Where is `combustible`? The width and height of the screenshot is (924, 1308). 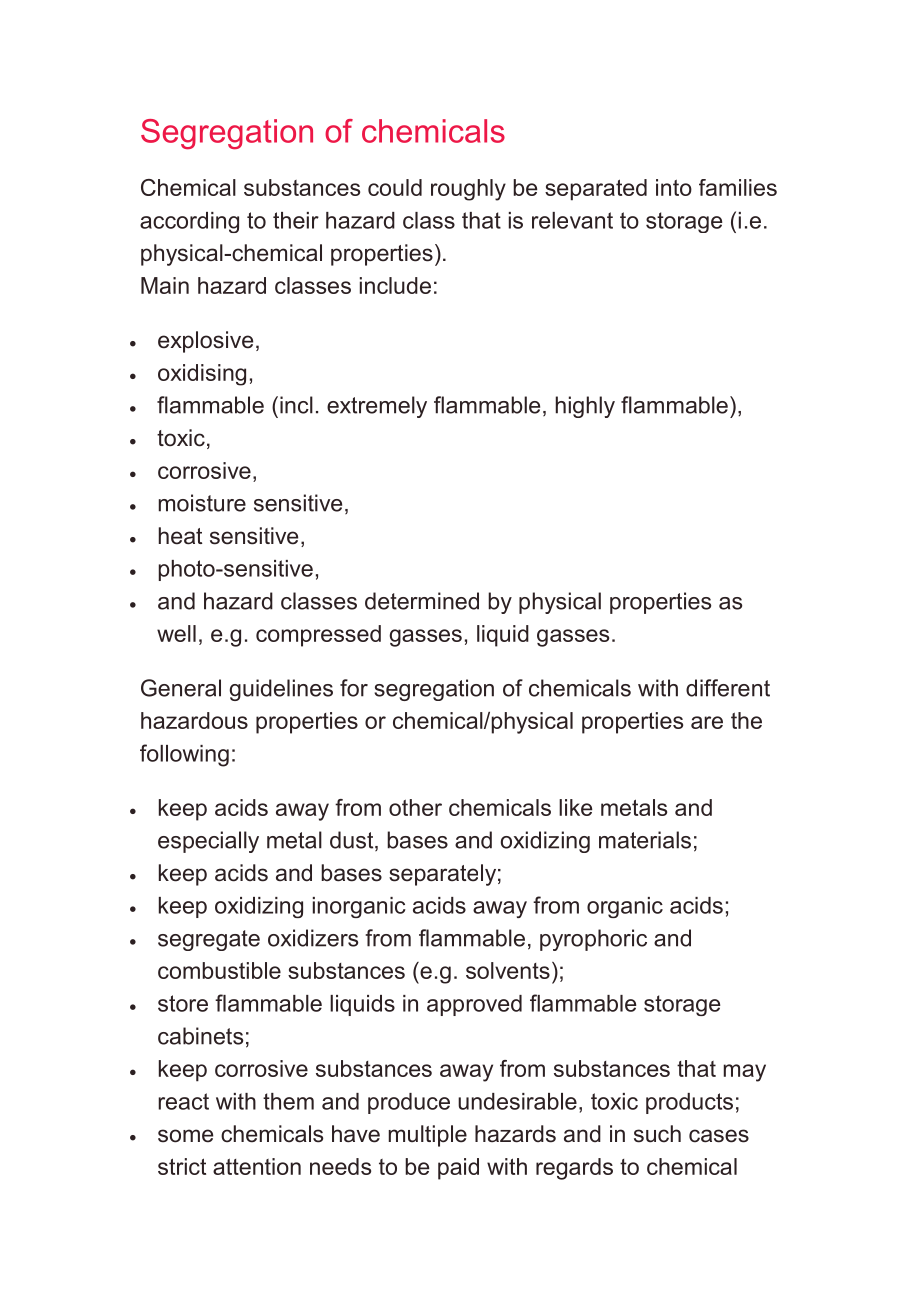
combustible is located at coordinates (219, 970).
